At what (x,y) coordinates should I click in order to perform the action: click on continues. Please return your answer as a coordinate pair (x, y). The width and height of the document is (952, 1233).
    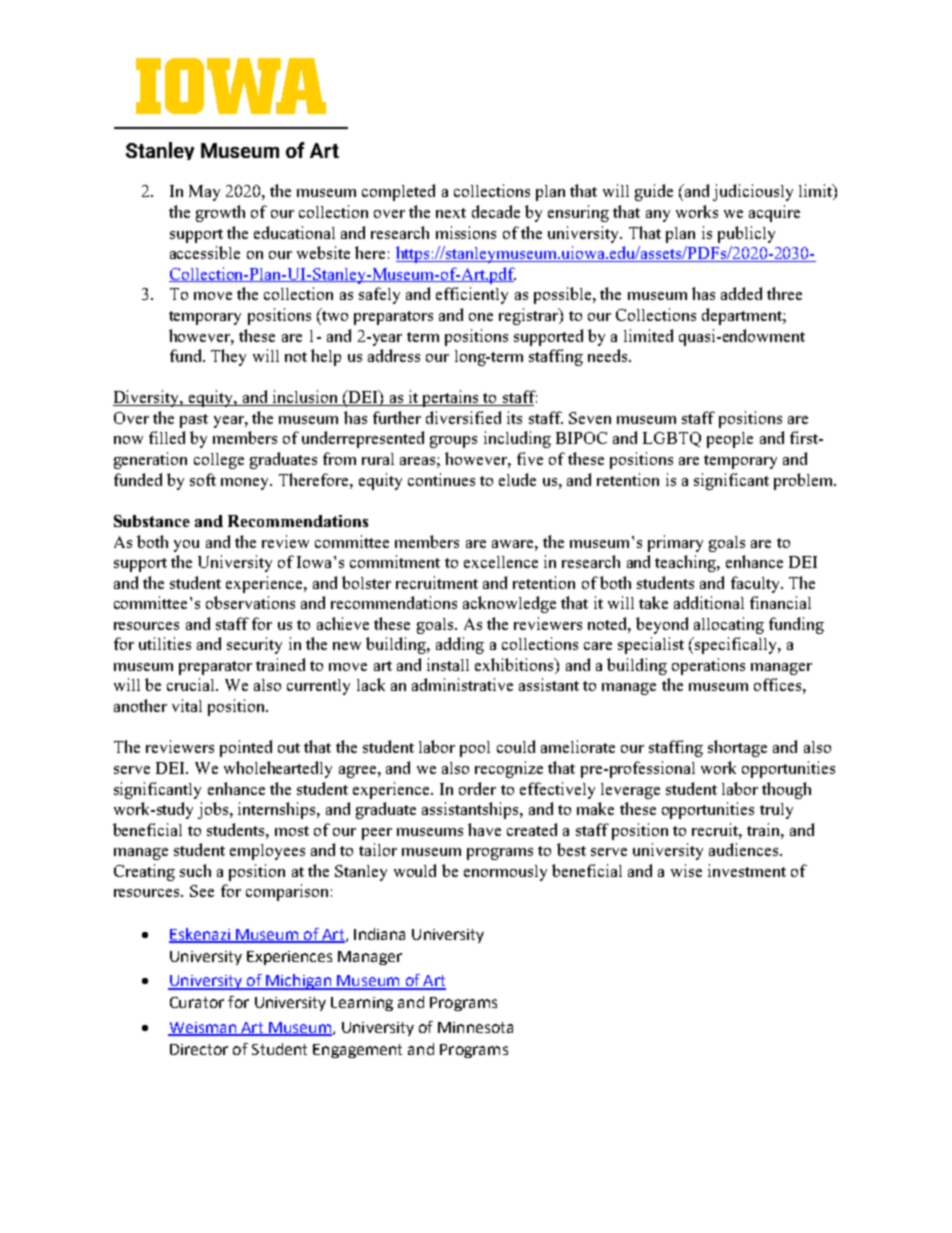
    Looking at the image, I should click on (441, 479).
